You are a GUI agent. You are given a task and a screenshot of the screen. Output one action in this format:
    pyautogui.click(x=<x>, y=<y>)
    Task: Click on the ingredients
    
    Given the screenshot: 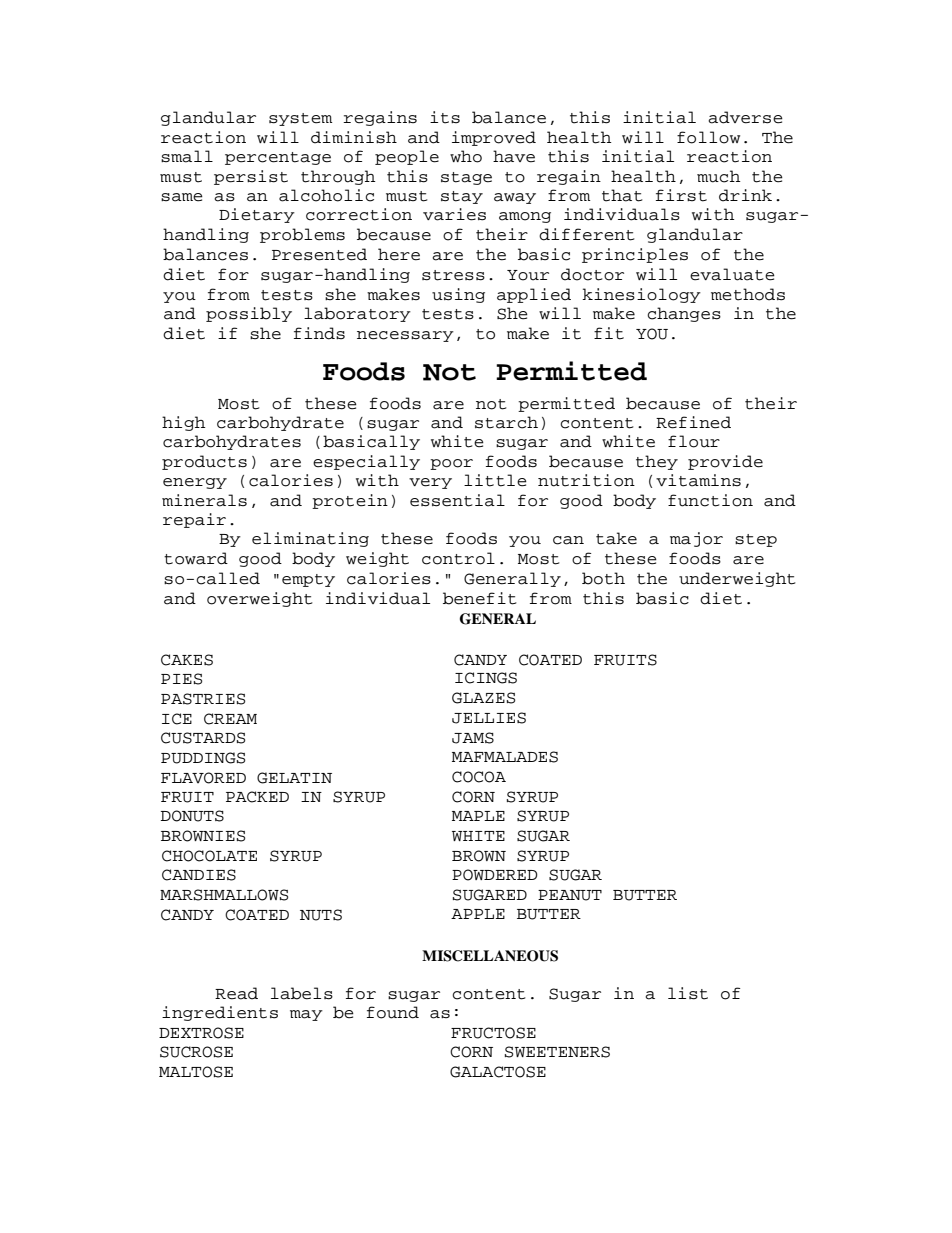 What is the action you would take?
    pyautogui.click(x=220, y=1013)
